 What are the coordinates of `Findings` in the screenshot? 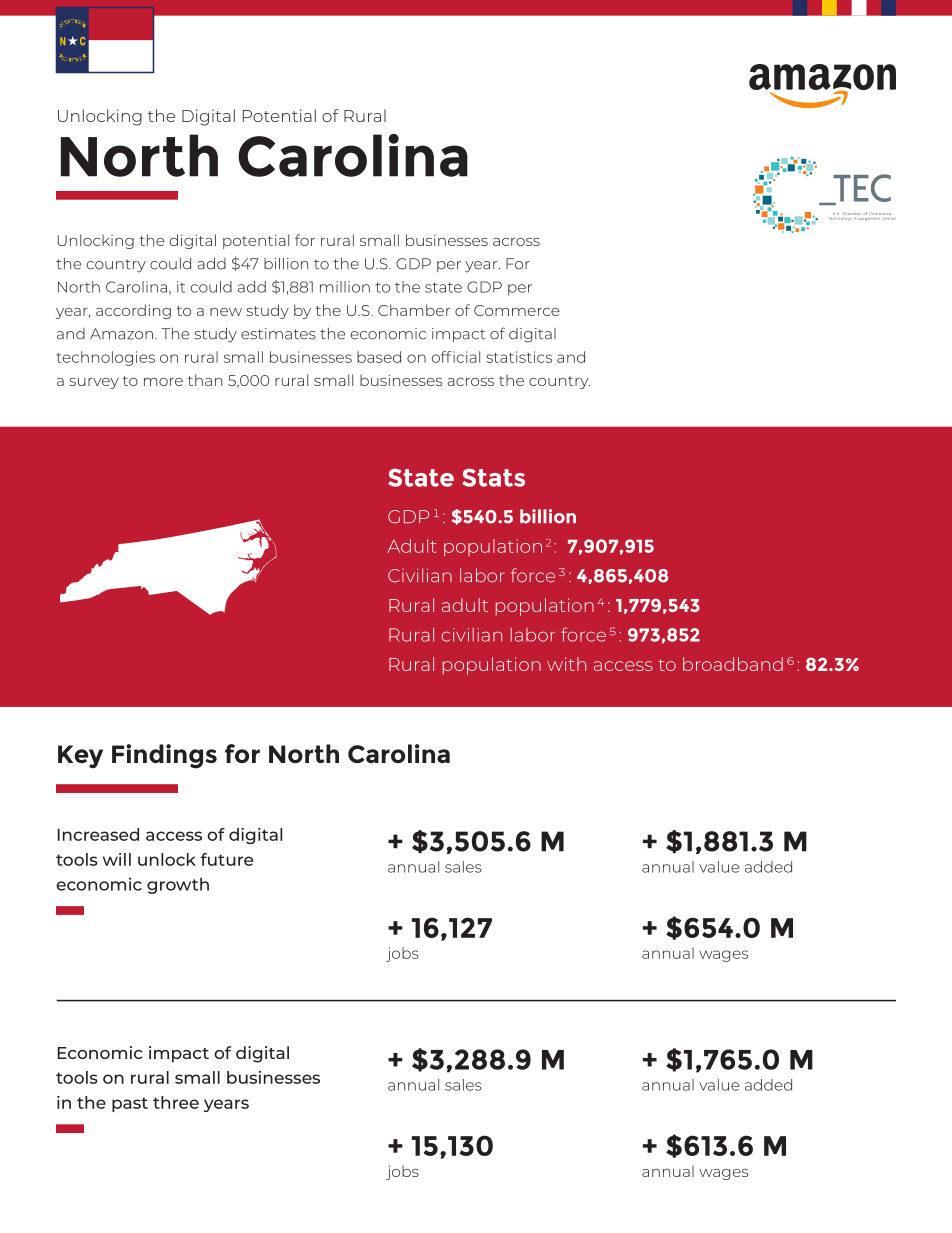 It's located at (164, 756).
